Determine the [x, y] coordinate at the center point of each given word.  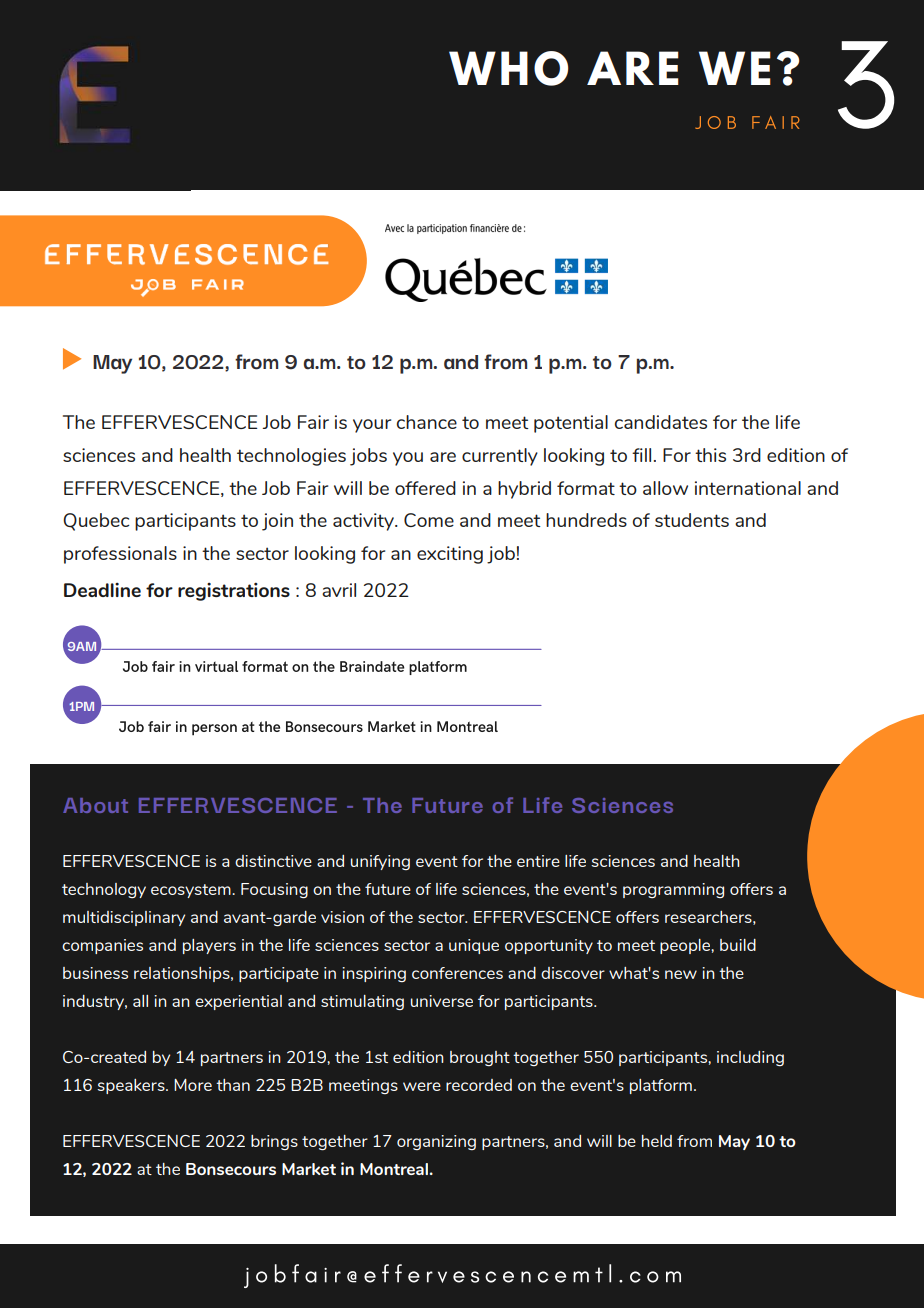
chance [427, 422]
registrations [234, 592]
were [422, 1086]
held [657, 1141]
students [692, 520]
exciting [450, 555]
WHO [508, 68]
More [193, 1085]
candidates [661, 422]
